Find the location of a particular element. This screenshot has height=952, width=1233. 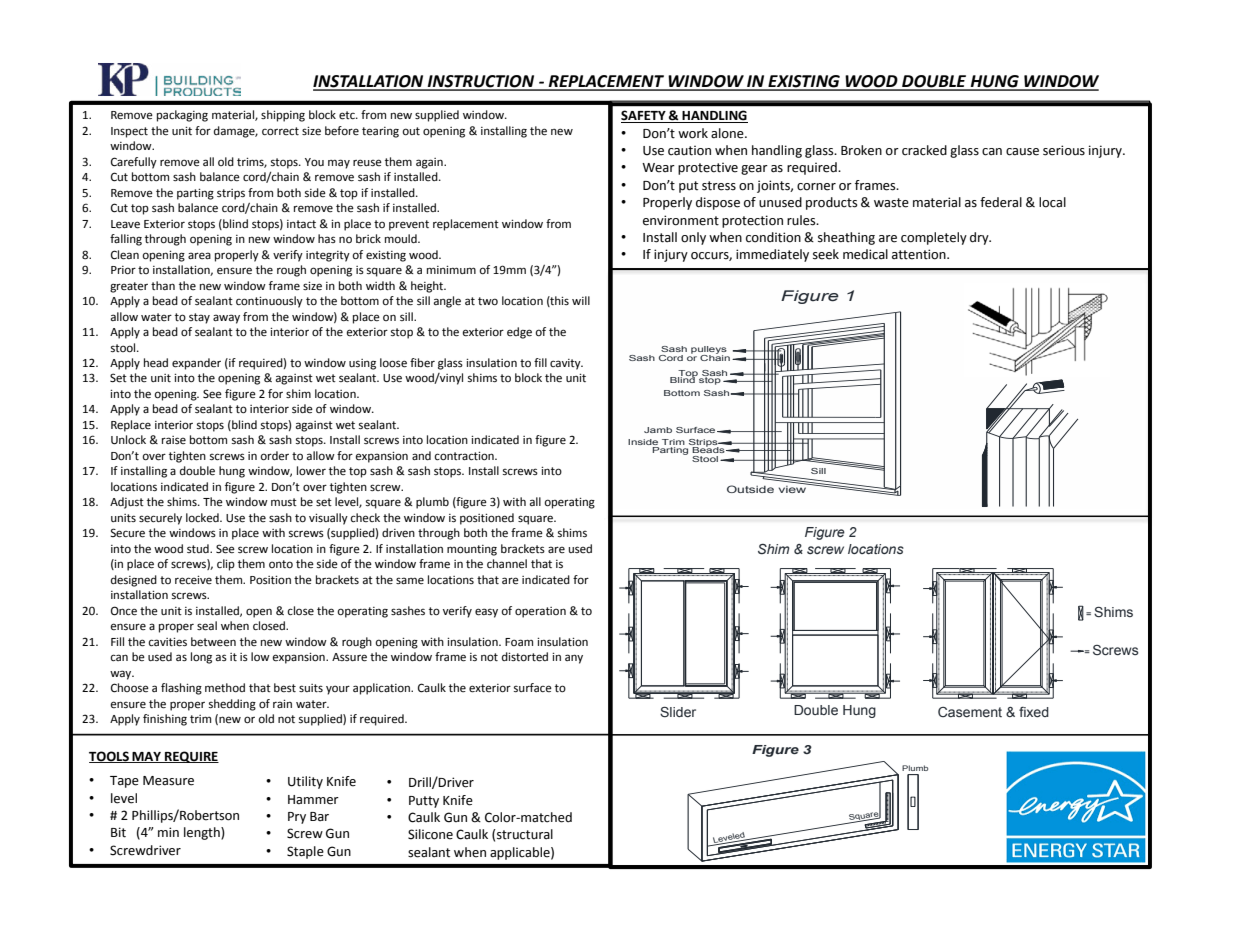

Jamb is located at coordinates (658, 430).
